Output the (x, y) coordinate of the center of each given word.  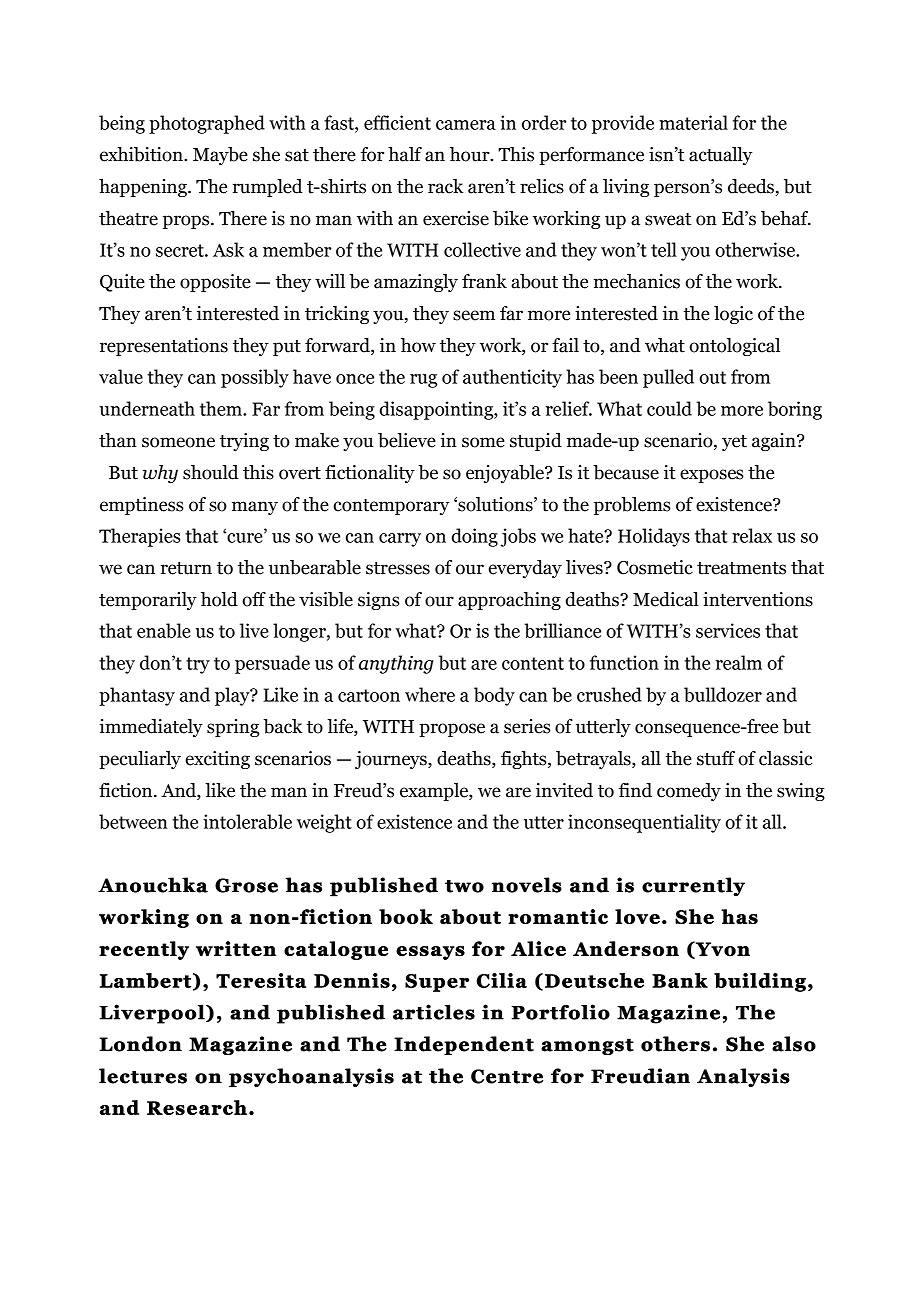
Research (197, 1107)
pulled (668, 378)
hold (219, 599)
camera (466, 125)
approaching (509, 601)
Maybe (220, 156)
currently (693, 886)
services (728, 630)
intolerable (247, 821)
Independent (464, 1045)
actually (720, 156)
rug (423, 381)
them (222, 408)
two (464, 886)
